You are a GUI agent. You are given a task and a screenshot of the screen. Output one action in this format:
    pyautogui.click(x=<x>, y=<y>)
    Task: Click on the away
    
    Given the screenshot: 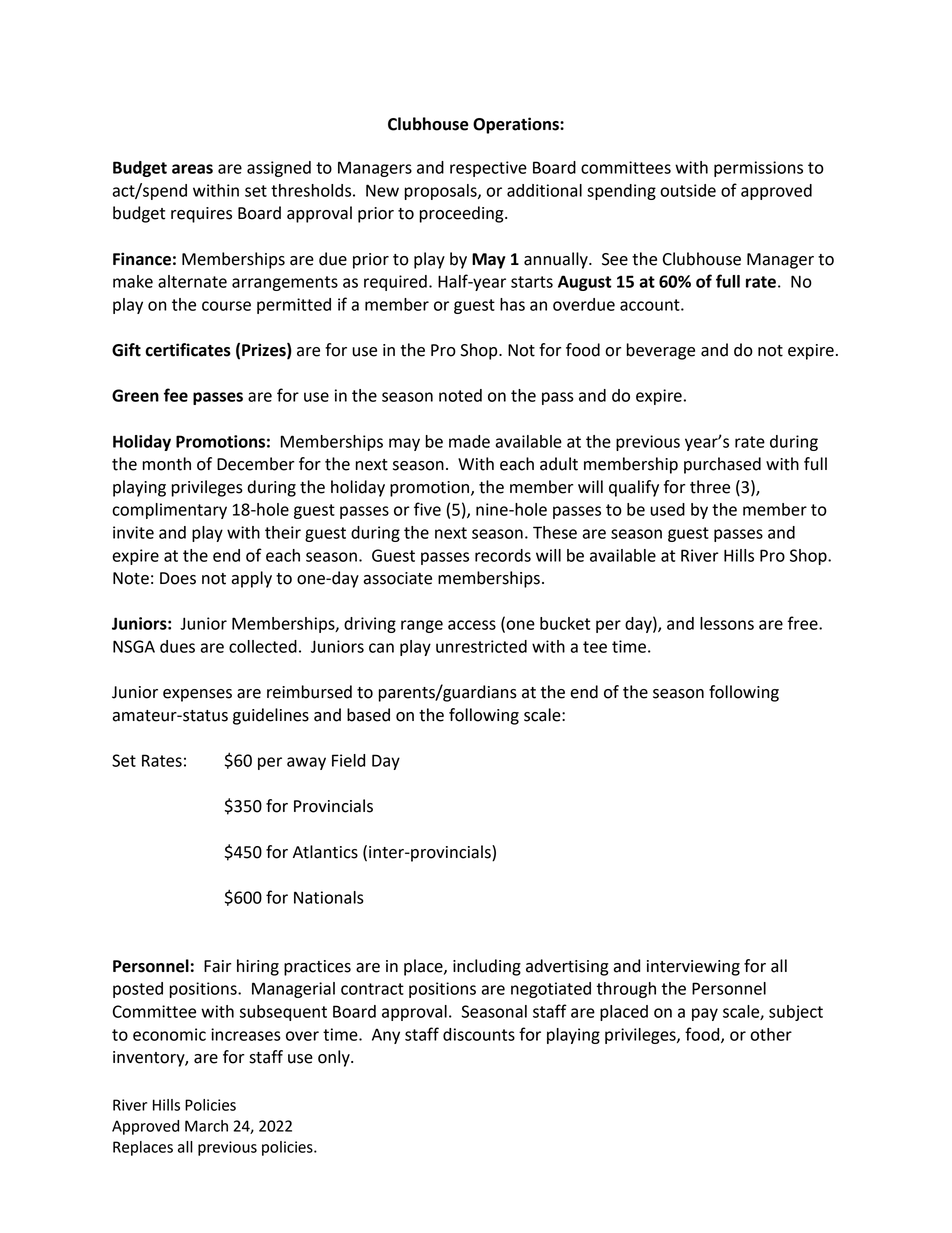 What is the action you would take?
    pyautogui.click(x=306, y=763)
